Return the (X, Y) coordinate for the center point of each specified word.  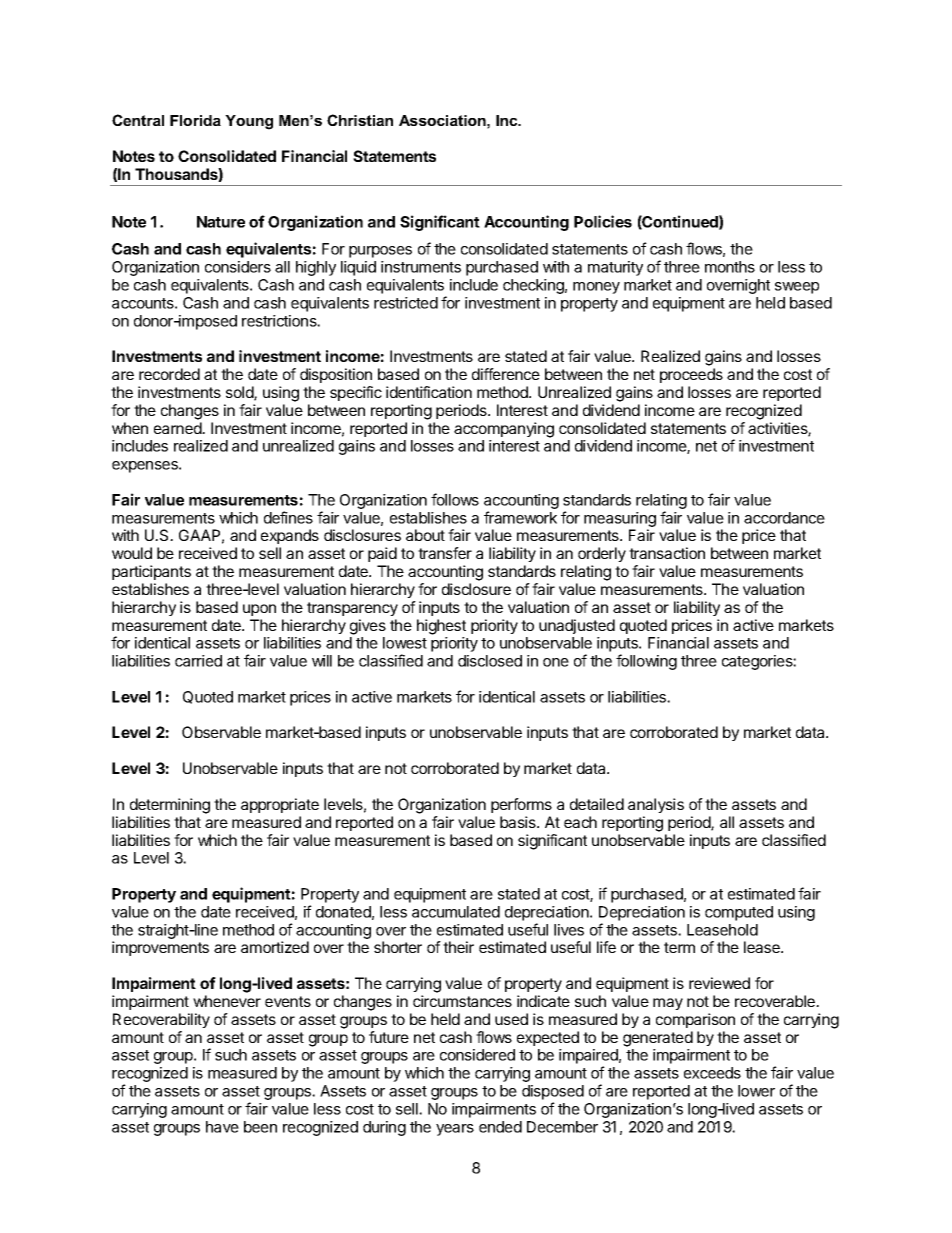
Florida (195, 120)
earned (178, 428)
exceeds (712, 1073)
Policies (603, 221)
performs (521, 805)
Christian (360, 120)
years (455, 1130)
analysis (656, 805)
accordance (784, 518)
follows (455, 499)
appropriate (280, 805)
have (222, 1127)
